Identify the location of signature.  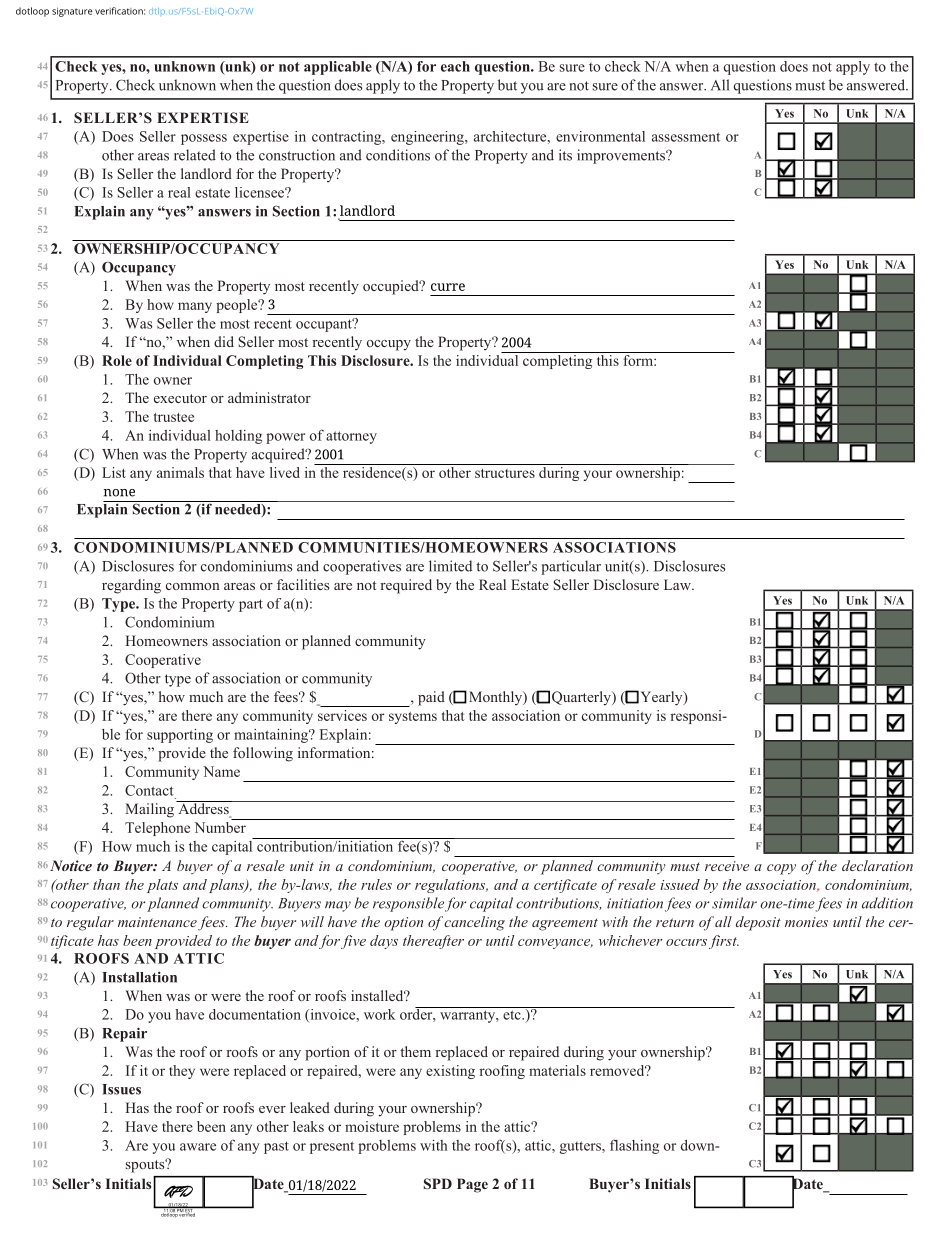
(72, 12).
